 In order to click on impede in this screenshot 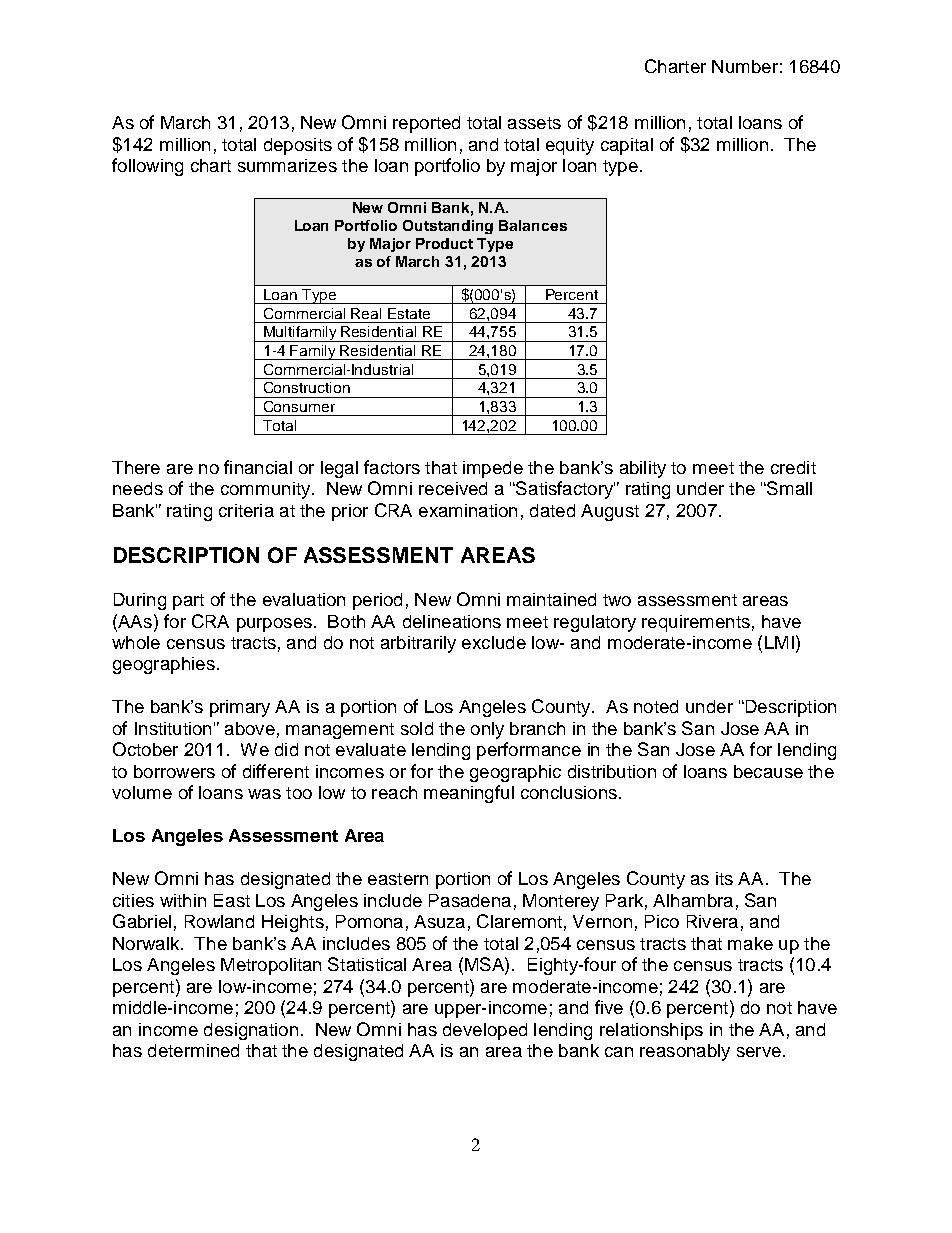, I will do `click(493, 469)`.
